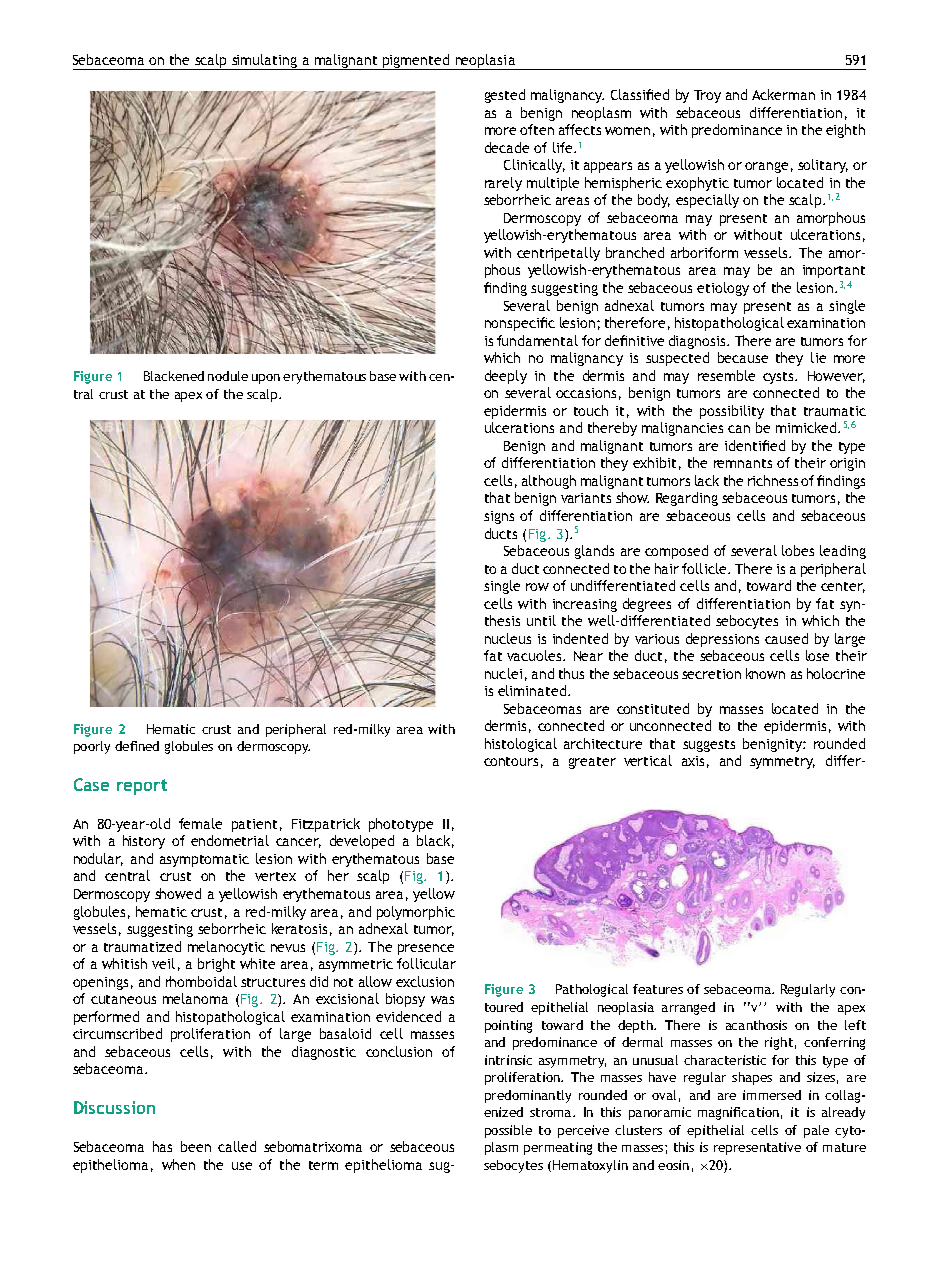 The width and height of the screenshot is (952, 1270). I want to click on simulating, so click(265, 62).
